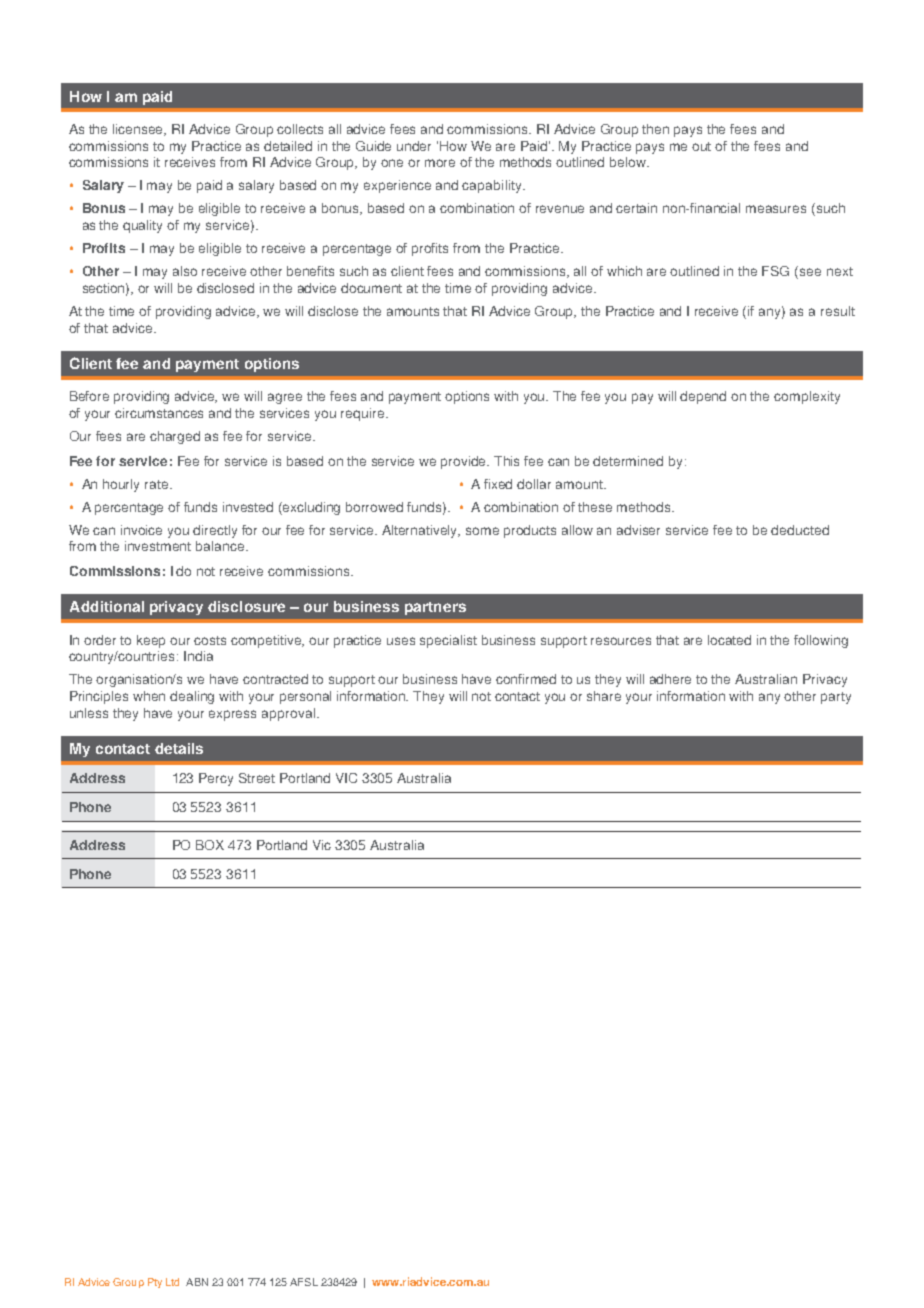 The height and width of the image is (1308, 924). I want to click on confirmed, so click(526, 679).
